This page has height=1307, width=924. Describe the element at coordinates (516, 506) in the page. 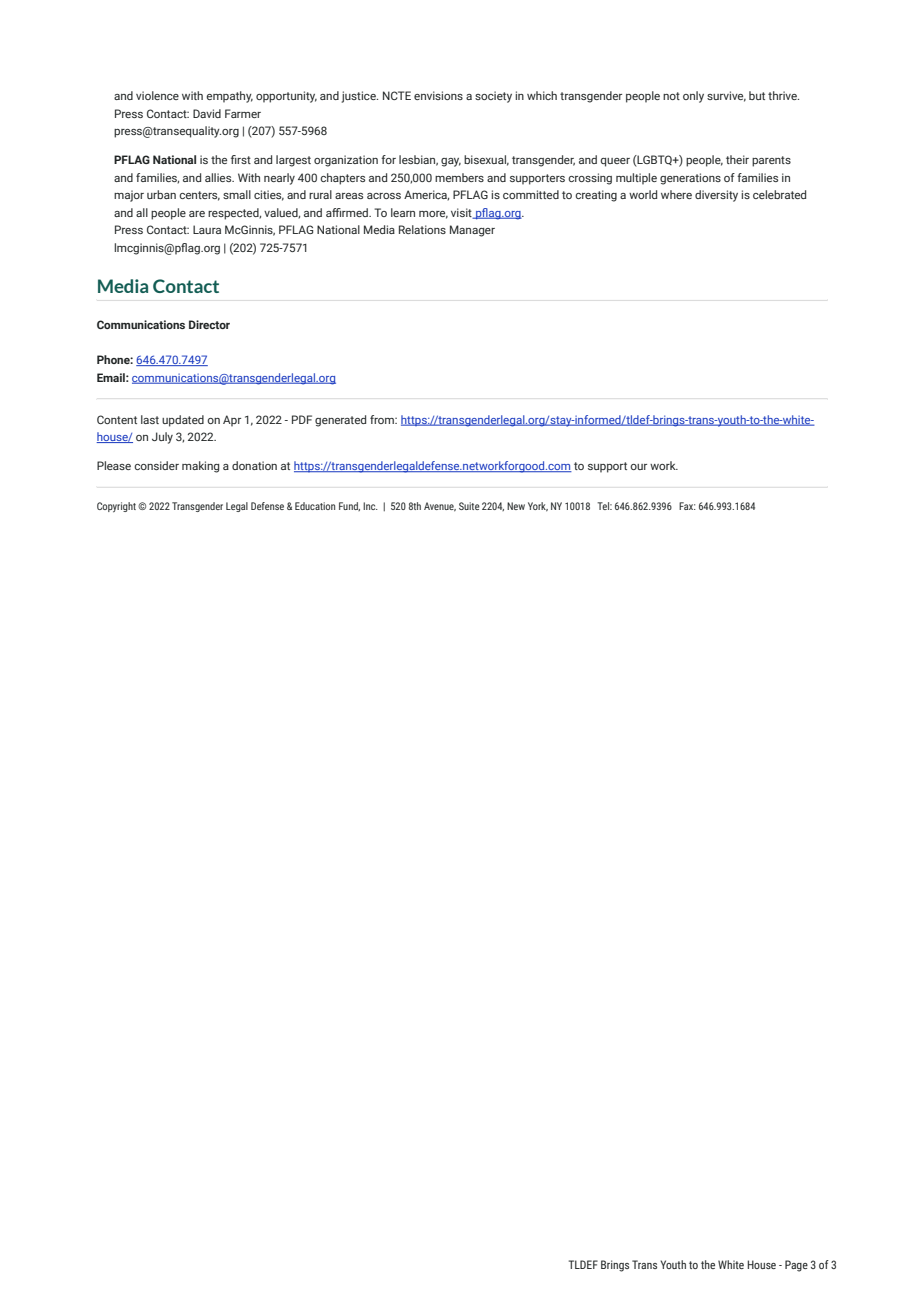

I see `New` at that location.
